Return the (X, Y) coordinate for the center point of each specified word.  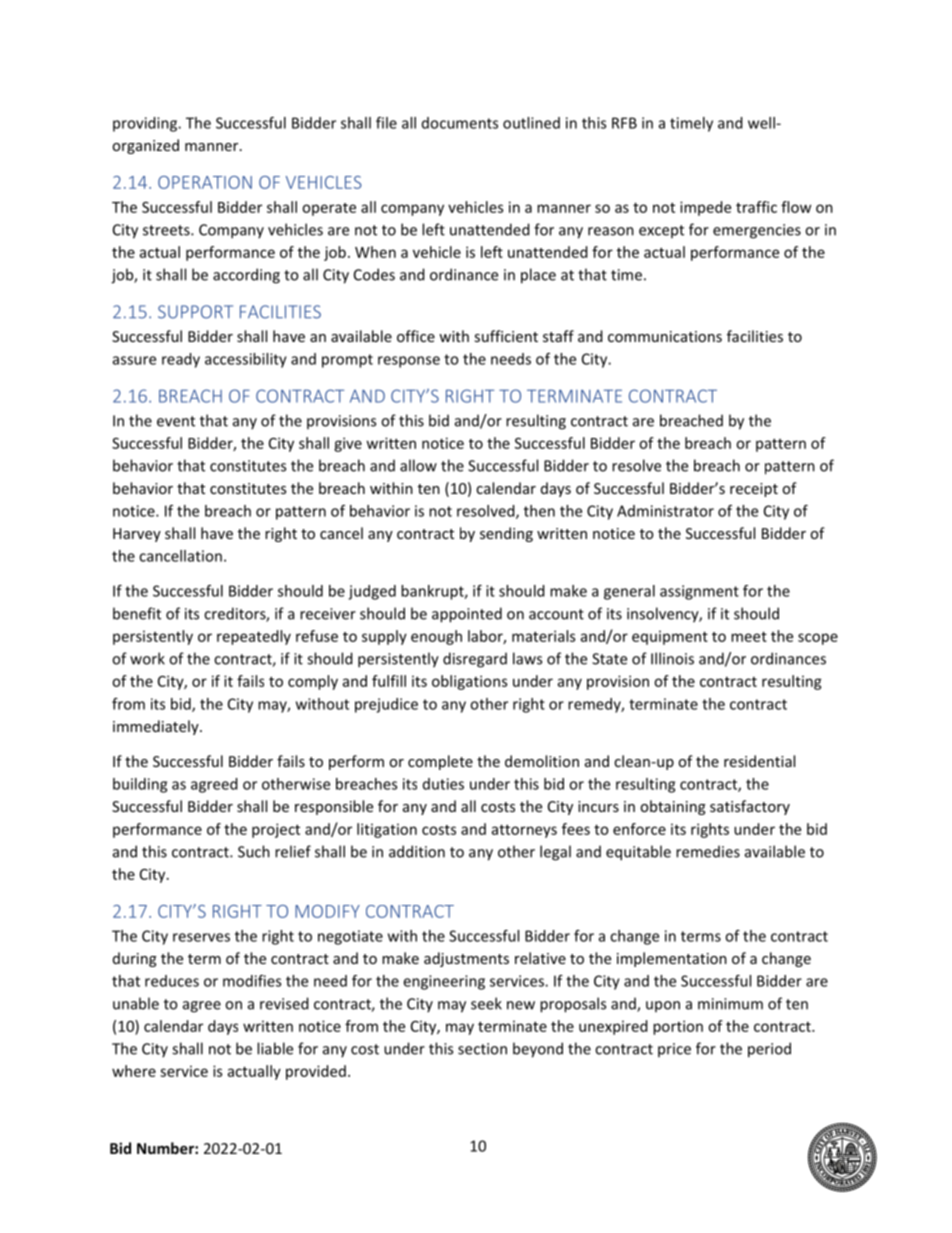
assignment (699, 592)
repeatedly (254, 637)
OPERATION (205, 182)
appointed (467, 615)
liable (275, 1048)
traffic (756, 207)
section (482, 1049)
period (769, 1050)
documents (460, 123)
